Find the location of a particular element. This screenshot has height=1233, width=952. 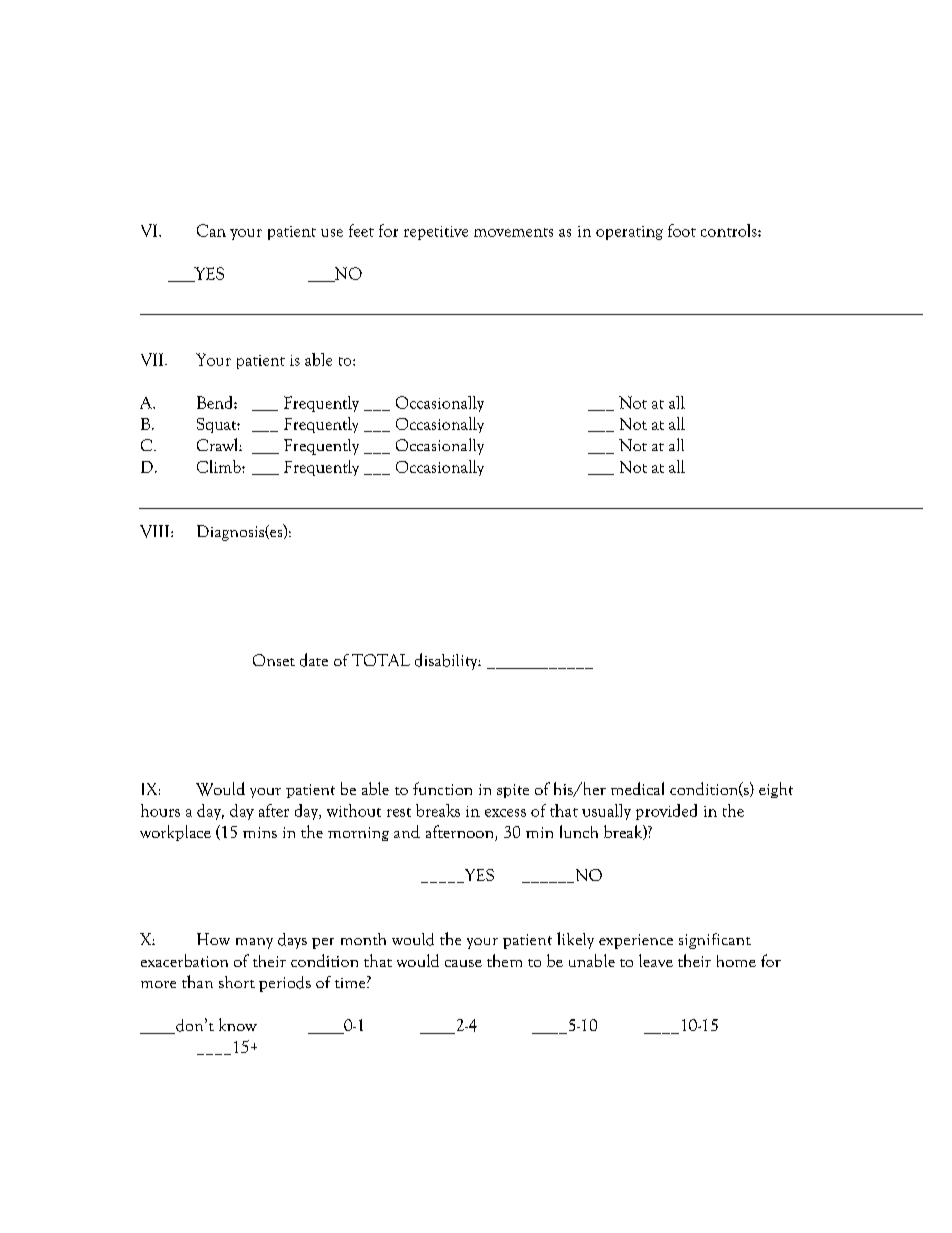

short is located at coordinates (237, 982).
